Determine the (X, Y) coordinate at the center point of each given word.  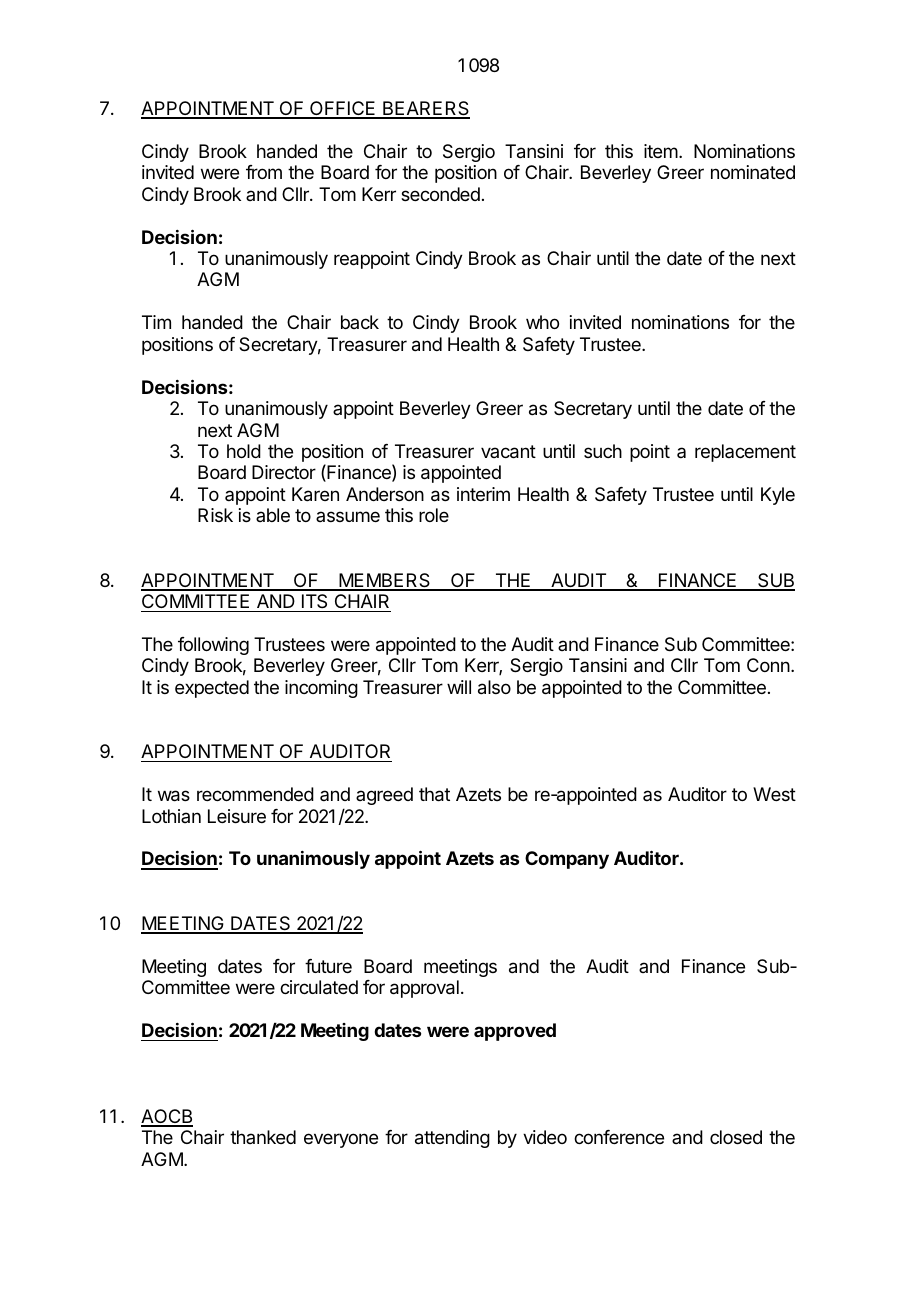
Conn (769, 665)
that (434, 794)
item (661, 151)
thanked (263, 1137)
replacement (745, 453)
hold (244, 451)
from (264, 172)
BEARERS (425, 109)
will (459, 687)
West (774, 794)
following (213, 646)
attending (452, 1139)
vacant (508, 452)
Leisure (237, 816)
